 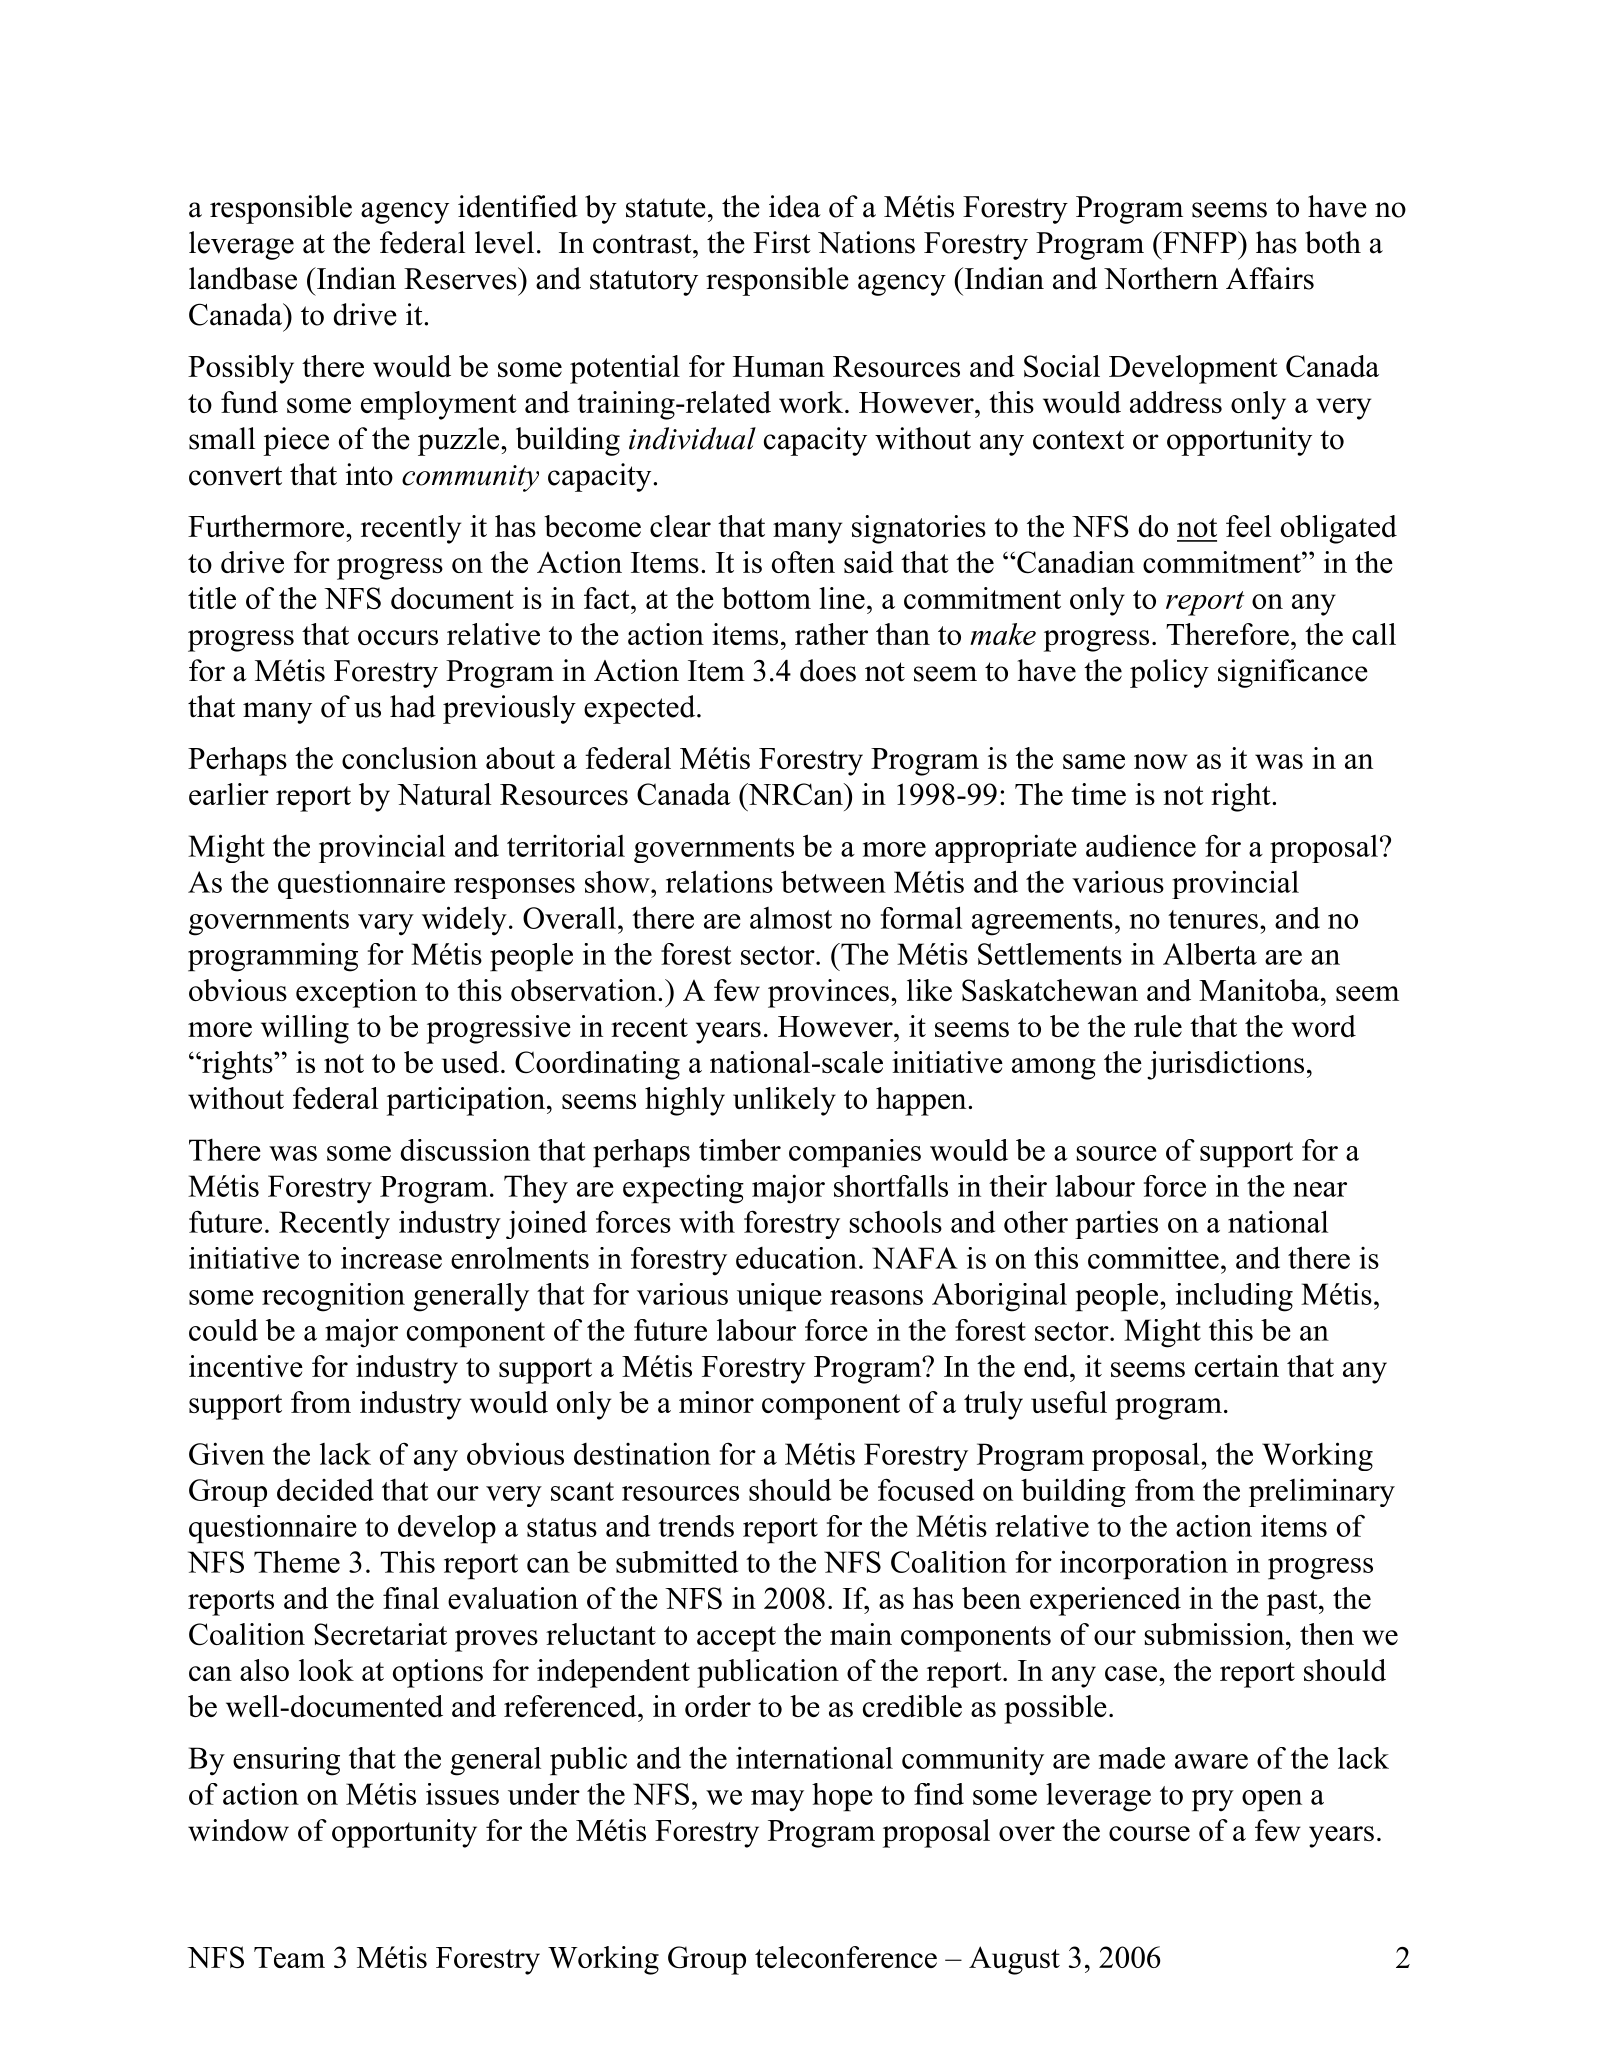 What do you see at coordinates (766, 598) in the screenshot?
I see `bottom` at bounding box center [766, 598].
